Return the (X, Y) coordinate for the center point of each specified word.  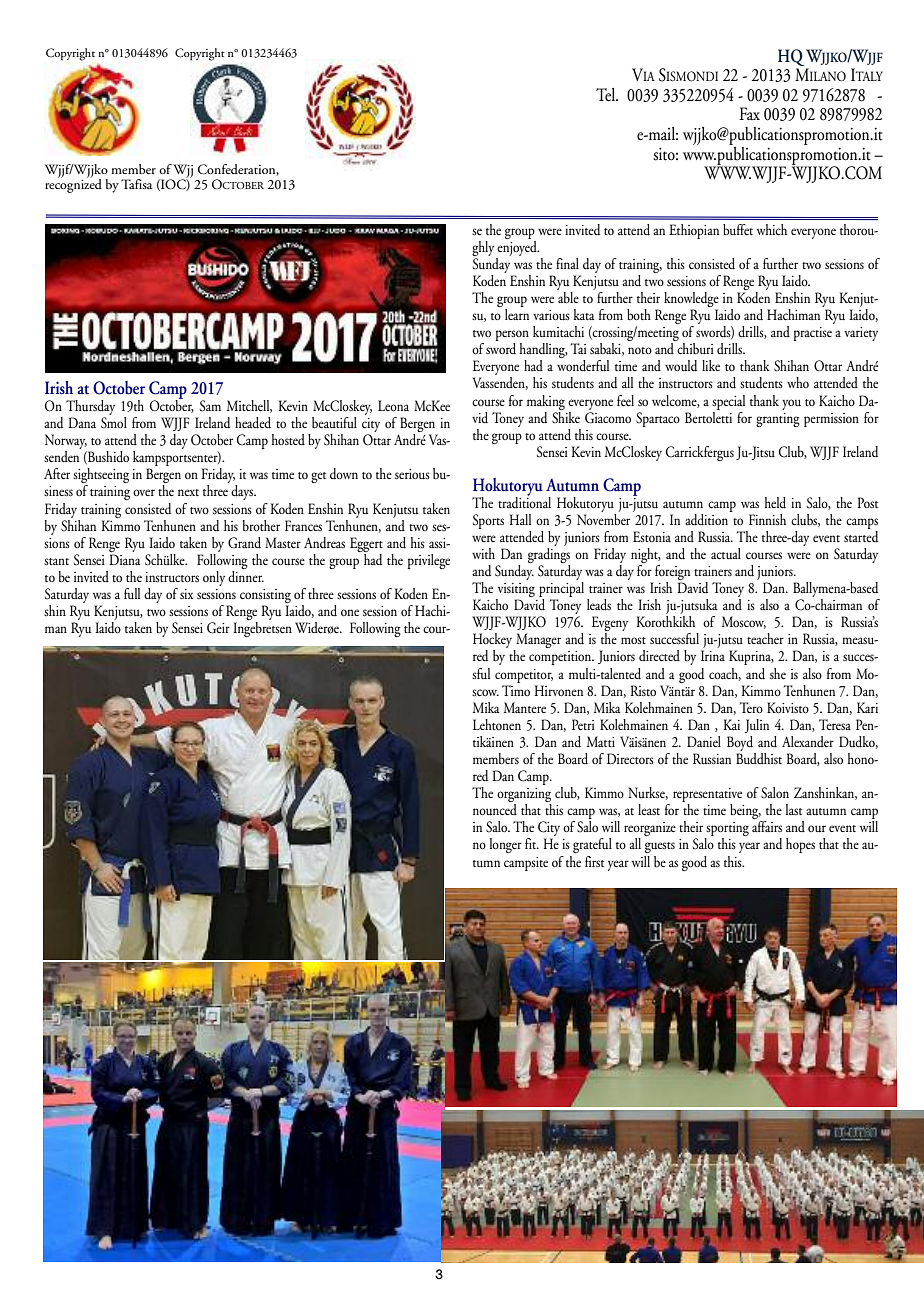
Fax (750, 114)
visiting (515, 591)
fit (532, 843)
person (512, 337)
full (132, 593)
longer (506, 845)
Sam (210, 406)
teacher (765, 638)
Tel (607, 95)
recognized (73, 185)
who (798, 382)
